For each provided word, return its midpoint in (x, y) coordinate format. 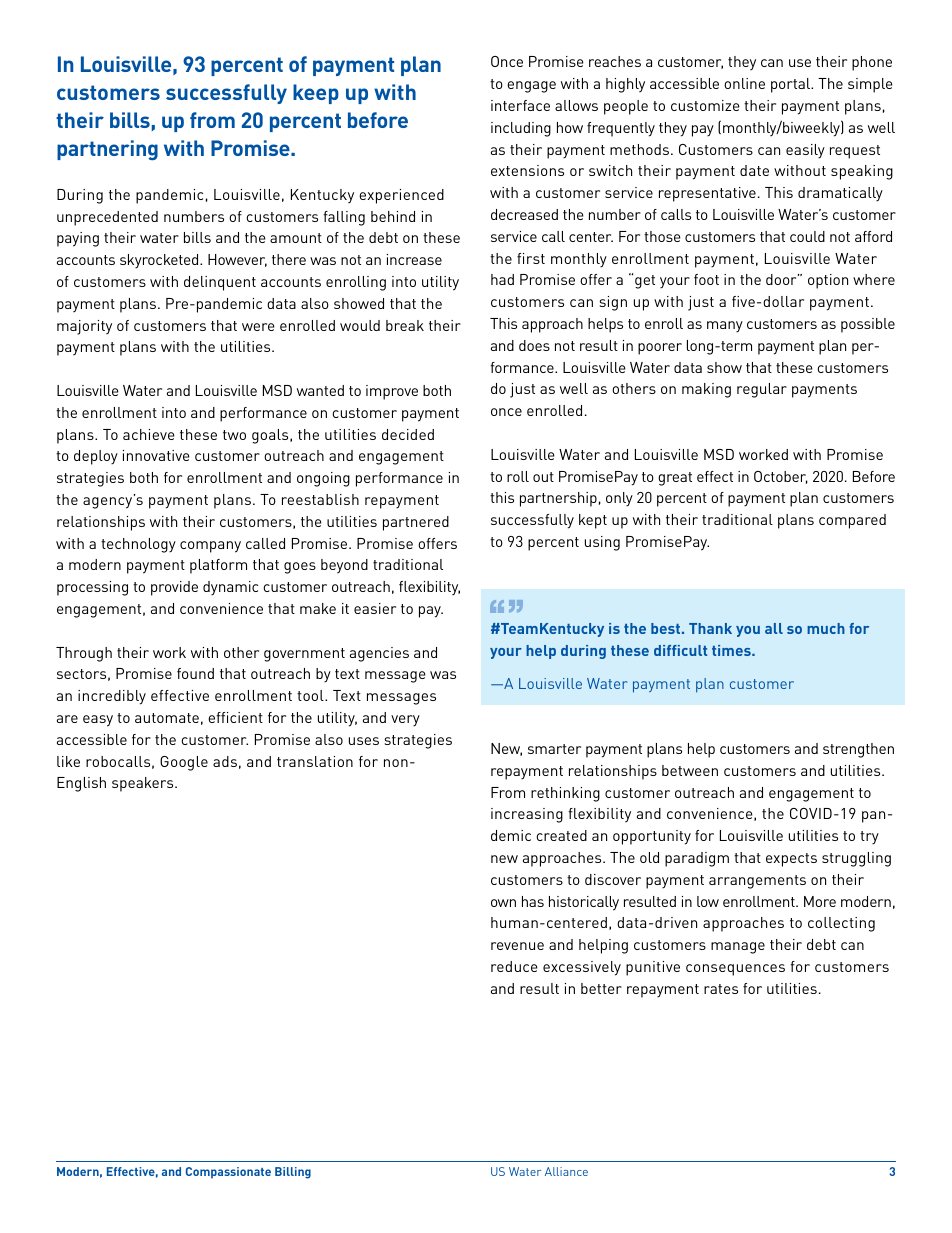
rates (721, 989)
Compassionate (228, 1173)
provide (174, 588)
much (826, 628)
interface (520, 105)
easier (375, 608)
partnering (107, 150)
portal (791, 85)
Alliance (566, 1171)
